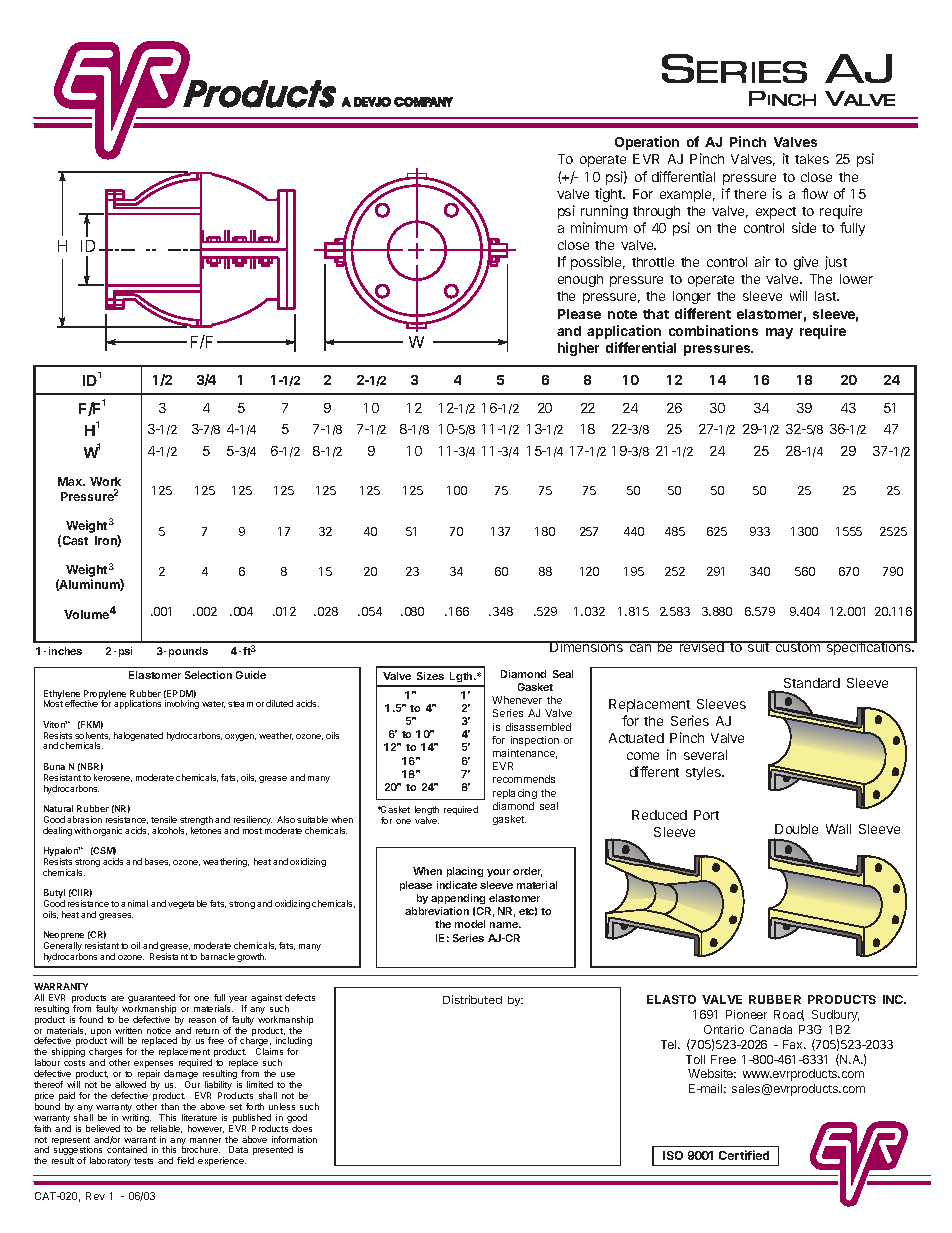  Describe the element at coordinates (578, 349) in the screenshot. I see `higher` at that location.
